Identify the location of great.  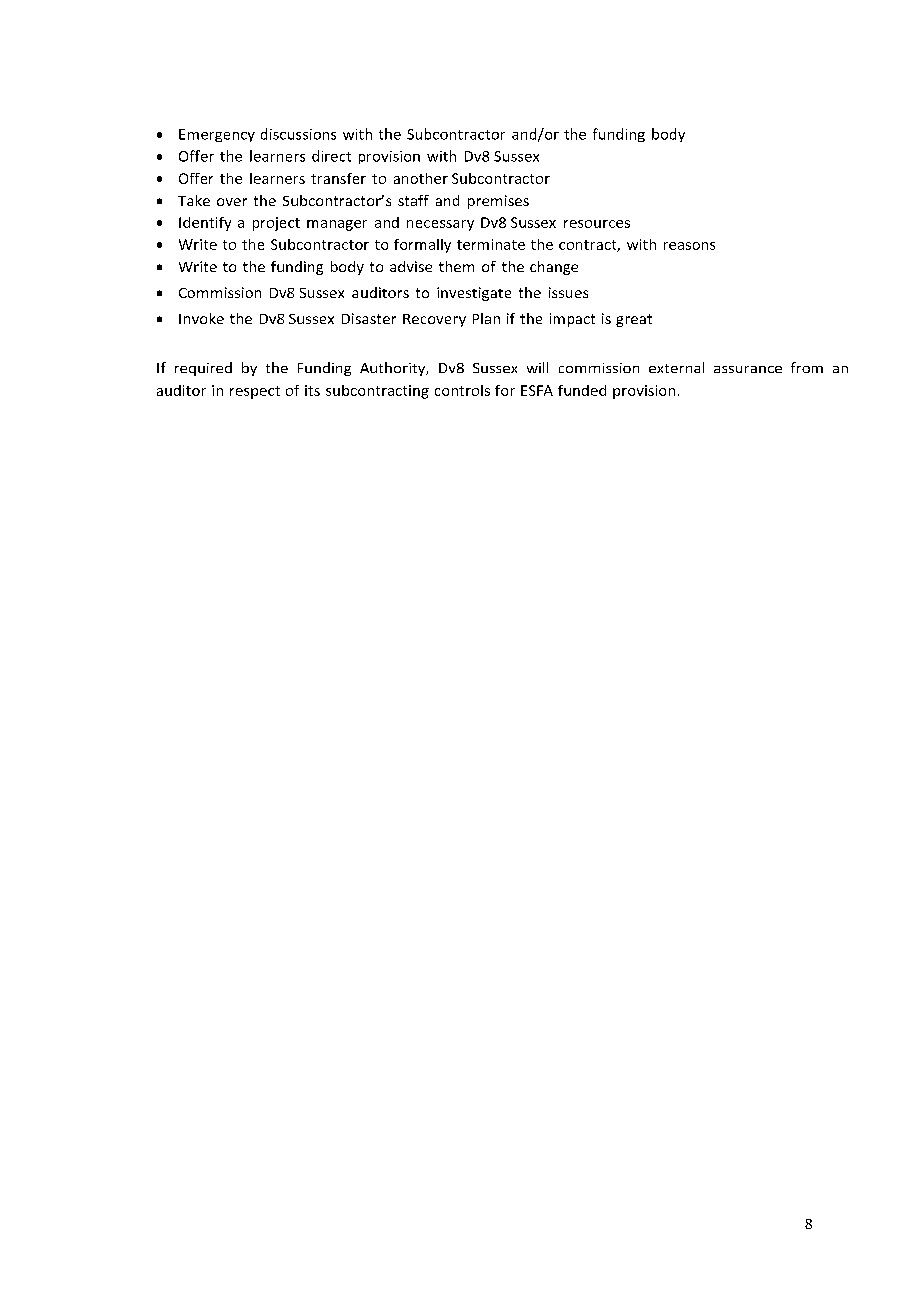
(634, 320).
